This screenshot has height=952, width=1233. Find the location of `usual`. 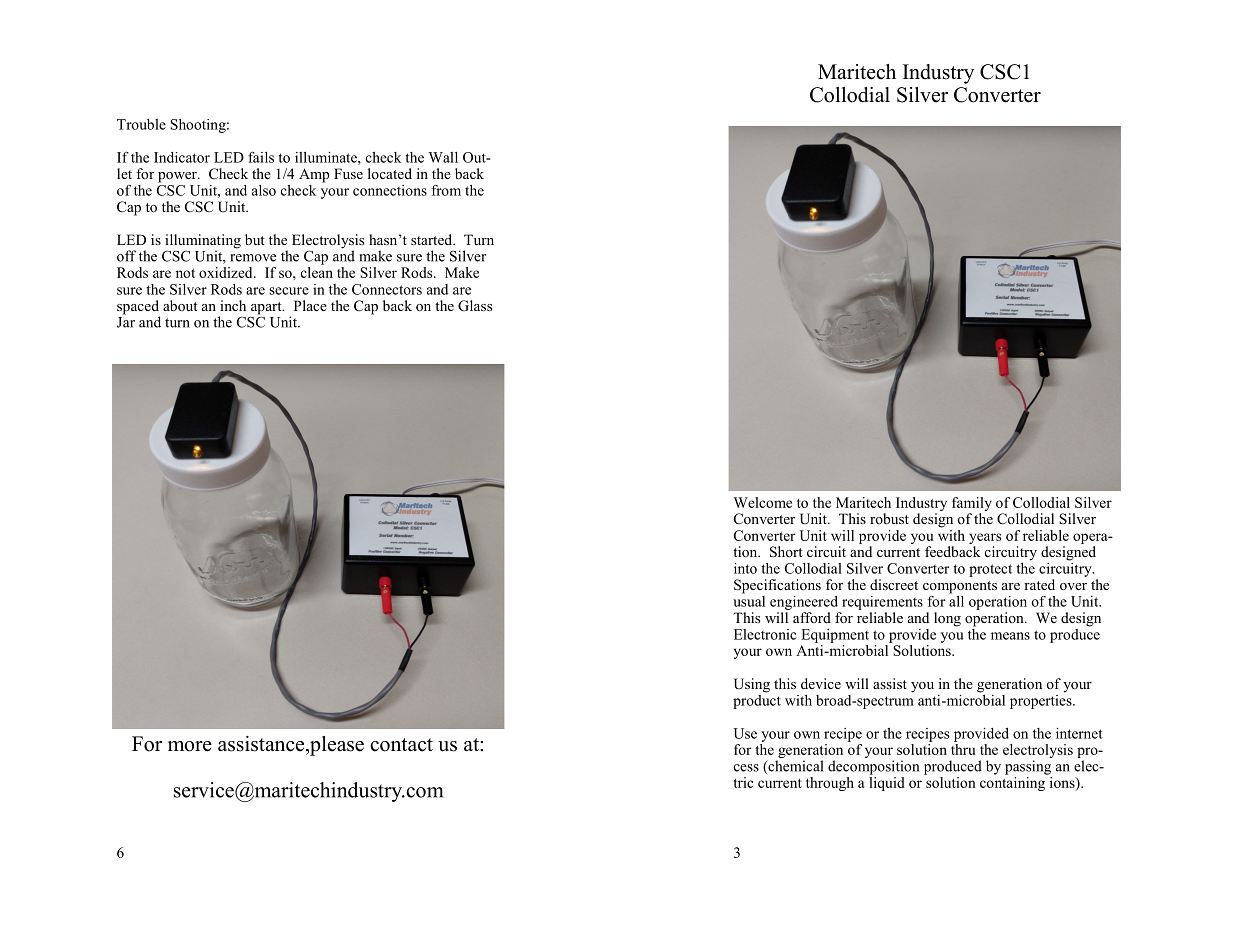

usual is located at coordinates (749, 600).
